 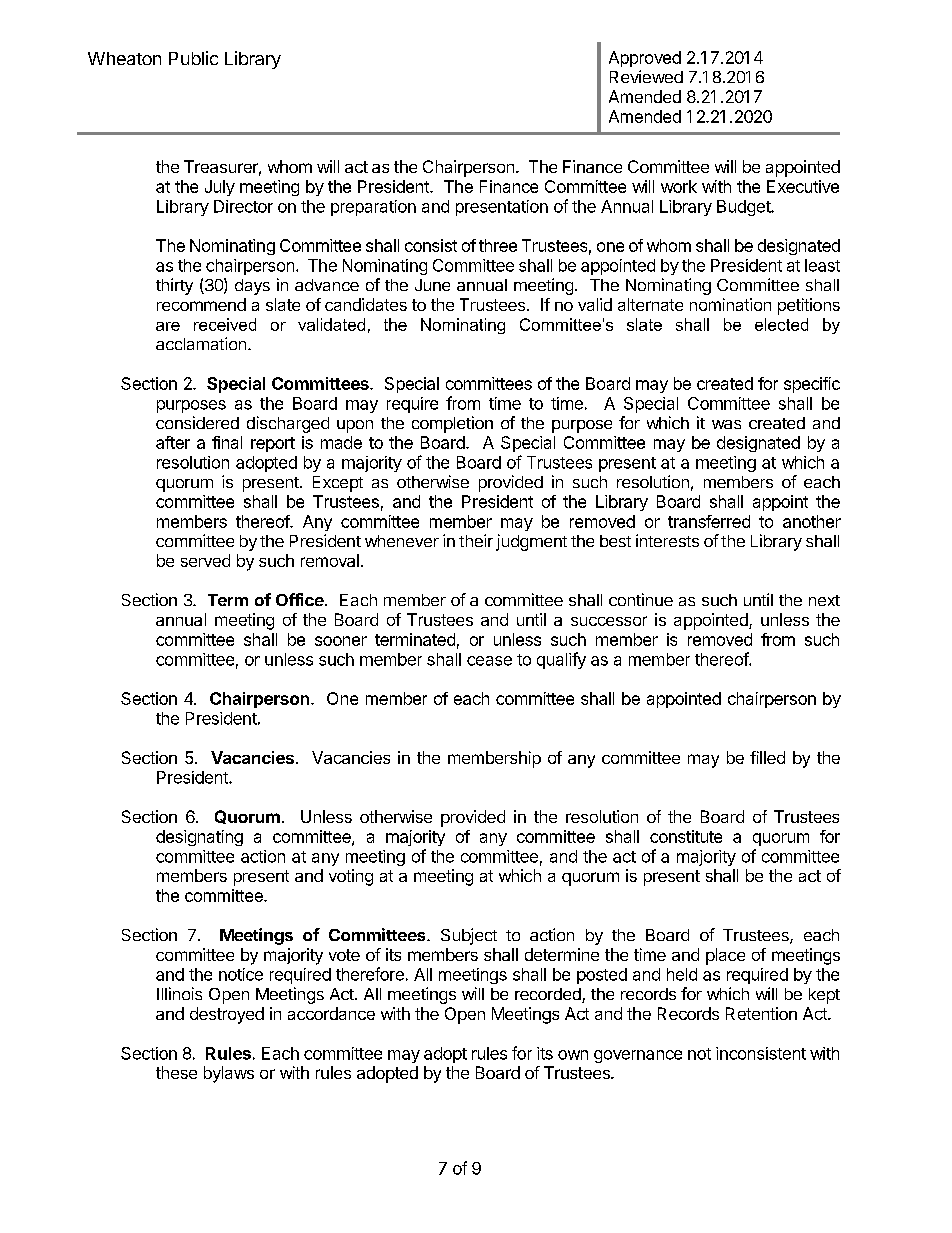 I want to click on cease, so click(x=489, y=661).
